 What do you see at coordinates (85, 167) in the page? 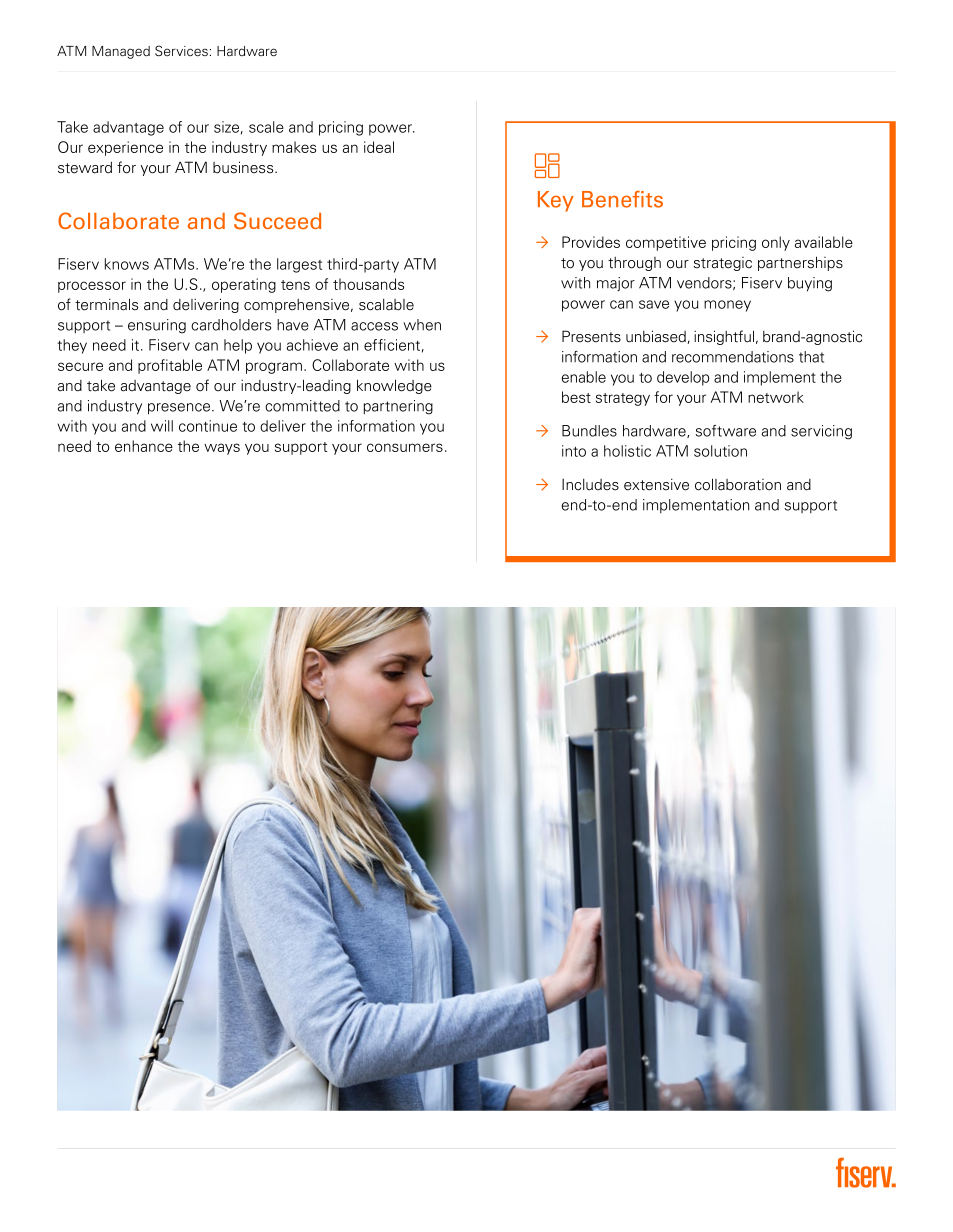
I see `steward` at bounding box center [85, 167].
